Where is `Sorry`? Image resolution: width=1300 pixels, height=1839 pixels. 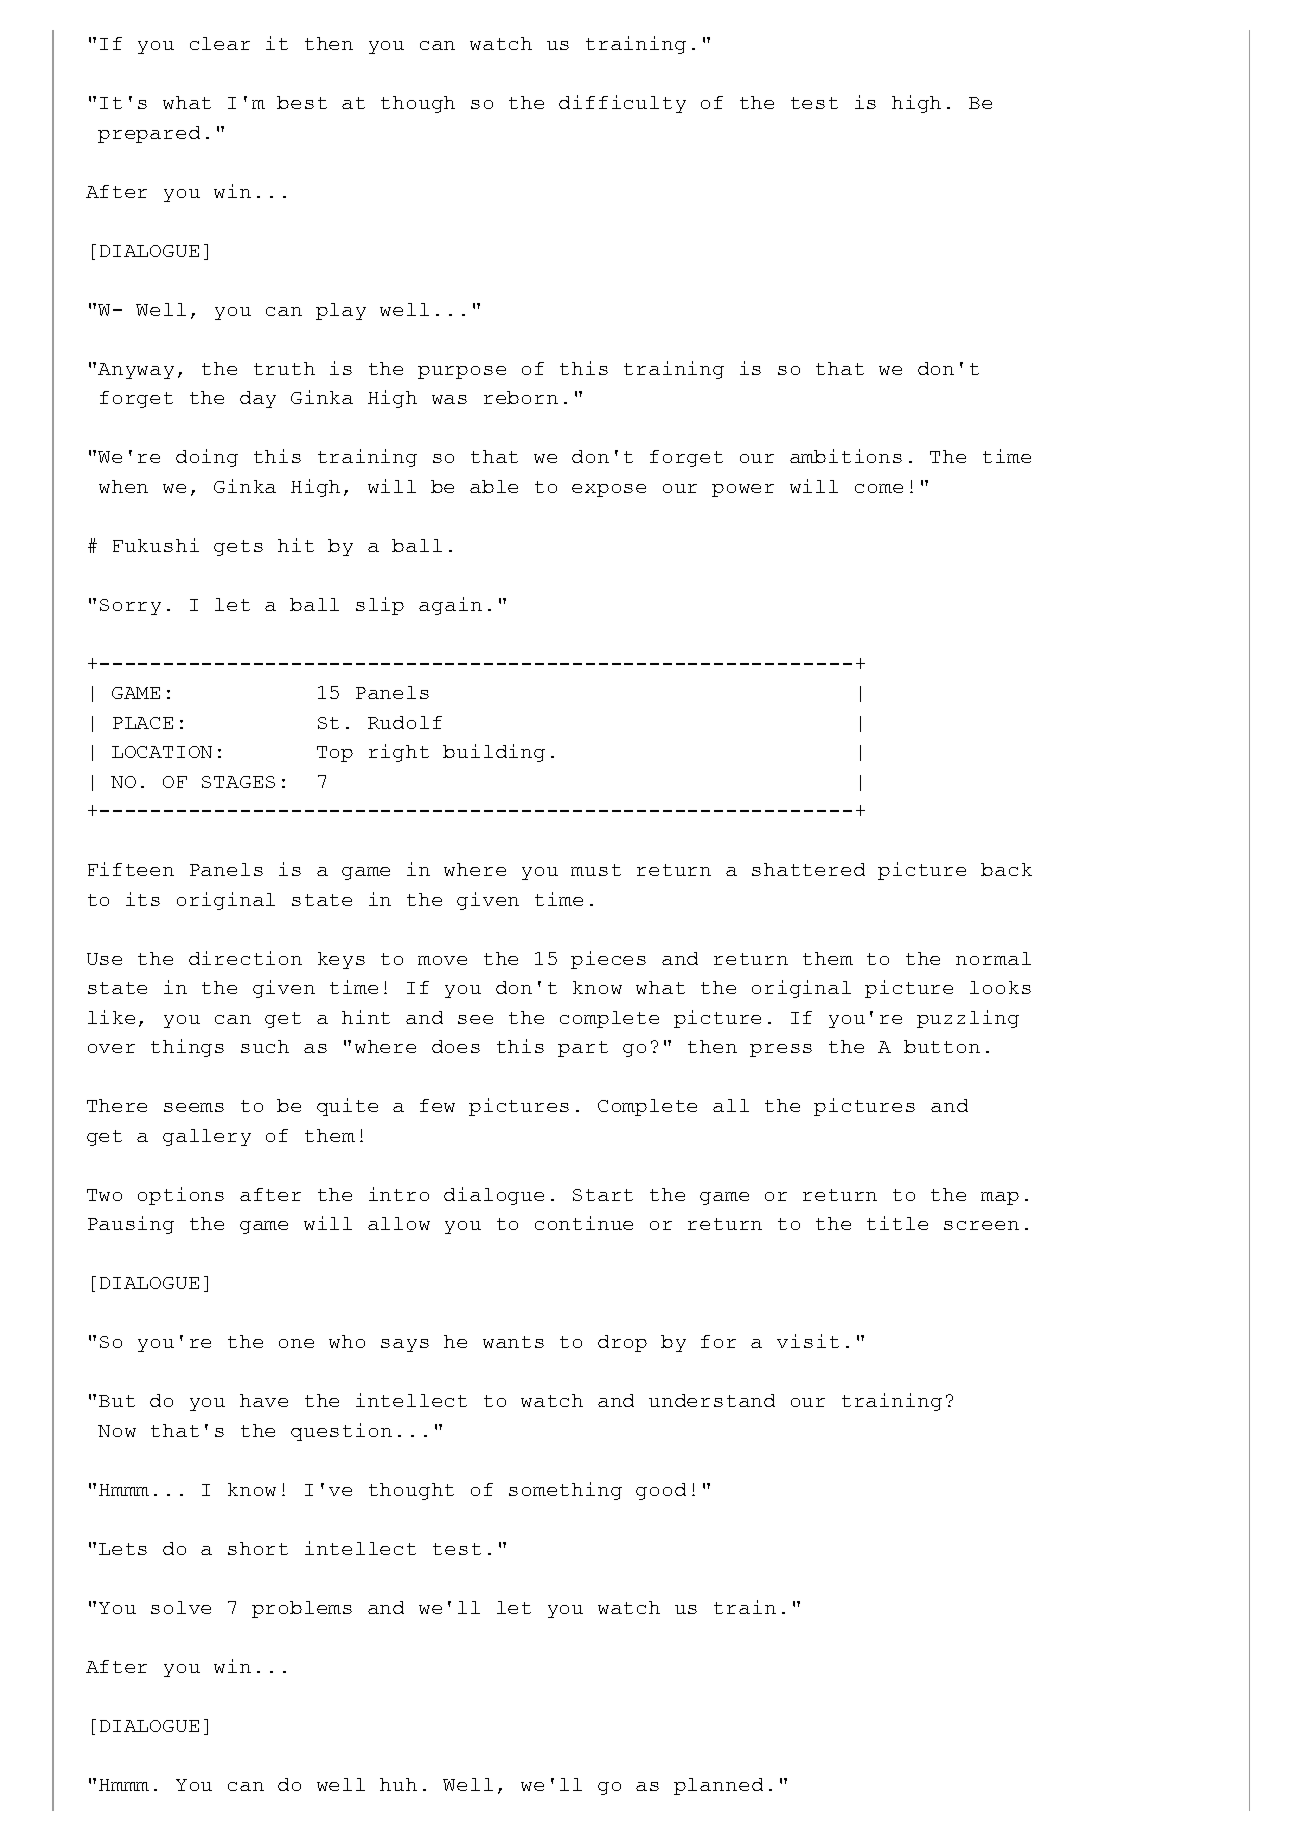
Sorry is located at coordinates (130, 607).
